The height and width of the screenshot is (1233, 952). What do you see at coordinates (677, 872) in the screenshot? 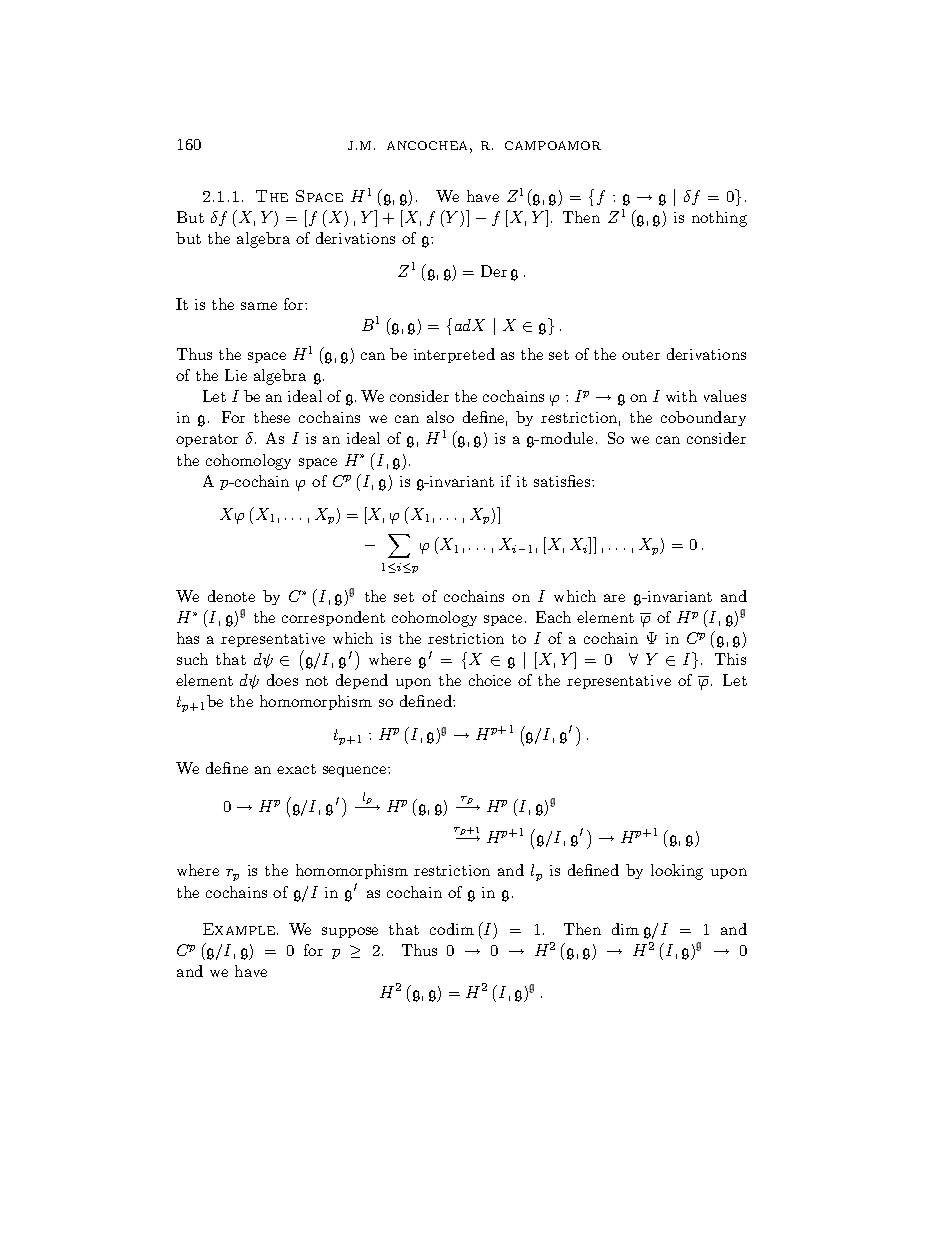
I see `looking` at bounding box center [677, 872].
